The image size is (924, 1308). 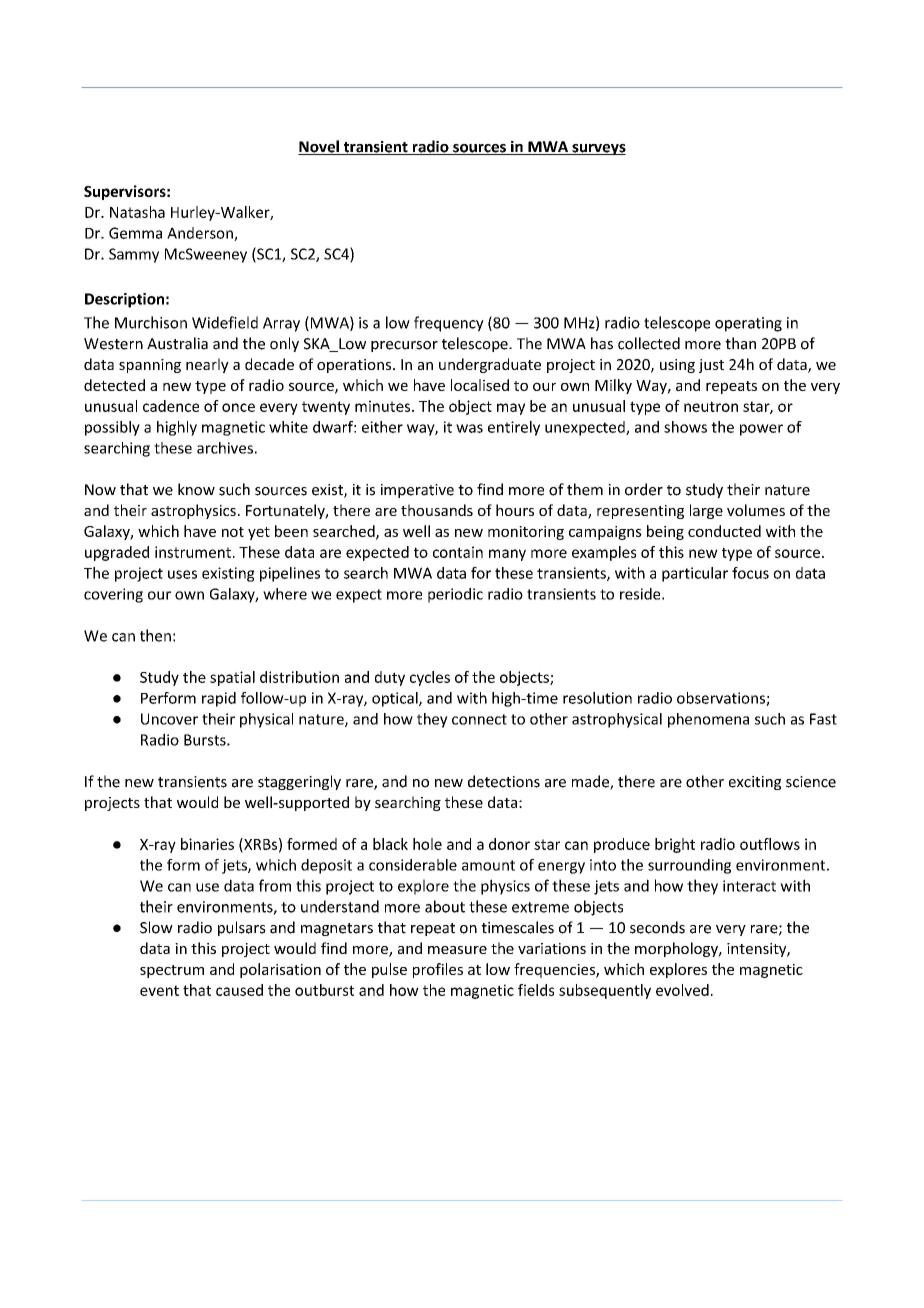 I want to click on uses, so click(x=182, y=574).
